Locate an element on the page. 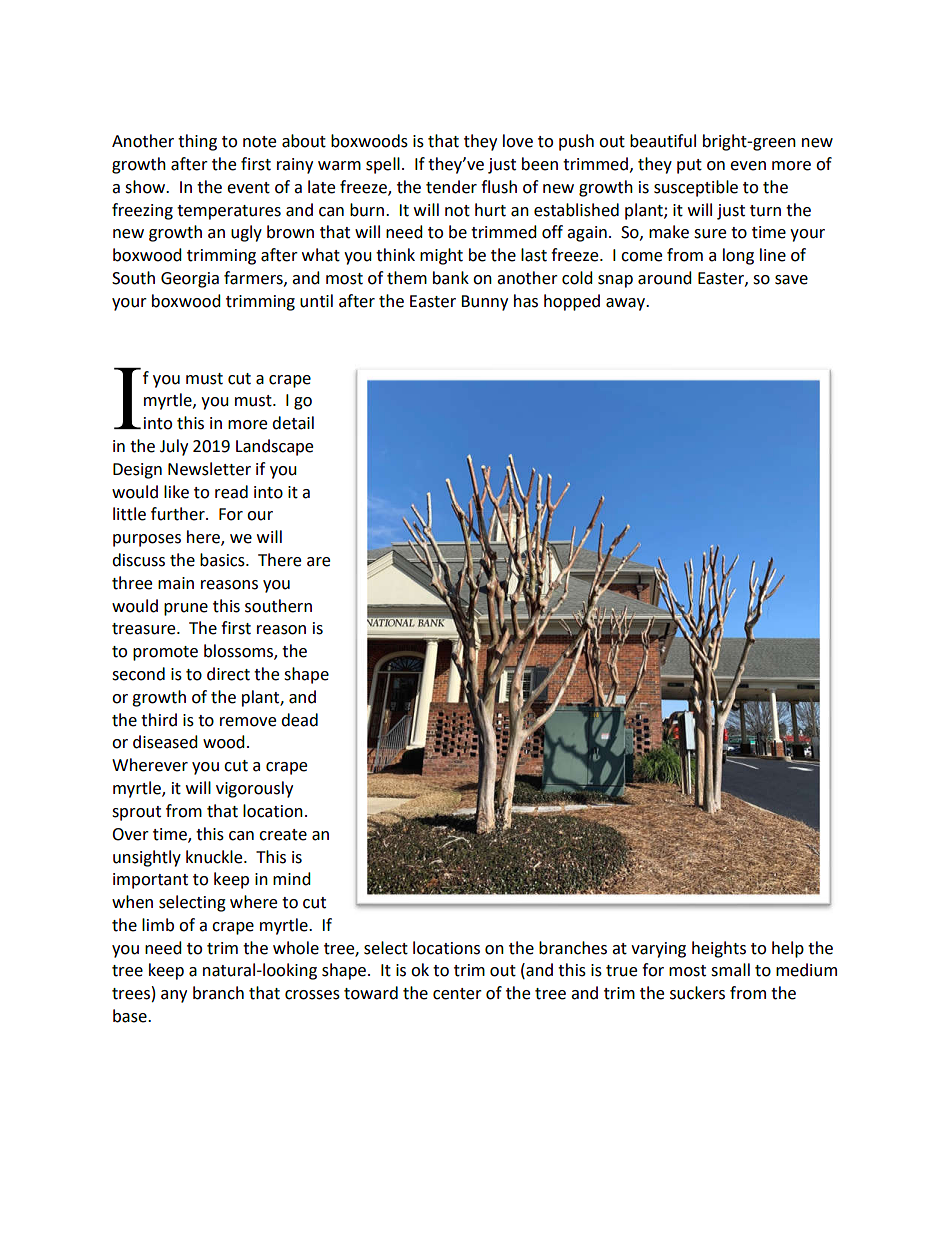  tender is located at coordinates (451, 187).
